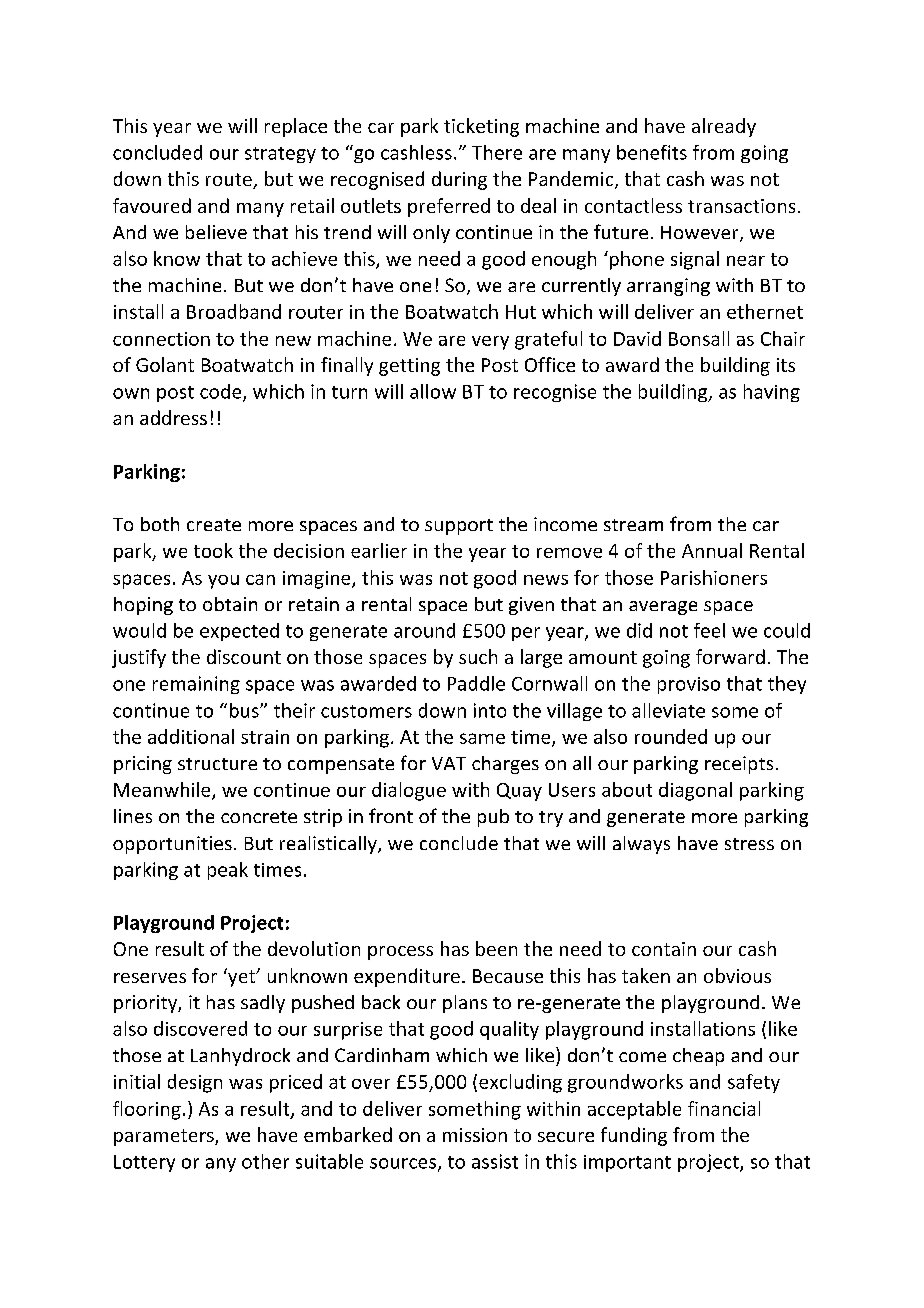 This page has height=1308, width=924. I want to click on already, so click(724, 127).
